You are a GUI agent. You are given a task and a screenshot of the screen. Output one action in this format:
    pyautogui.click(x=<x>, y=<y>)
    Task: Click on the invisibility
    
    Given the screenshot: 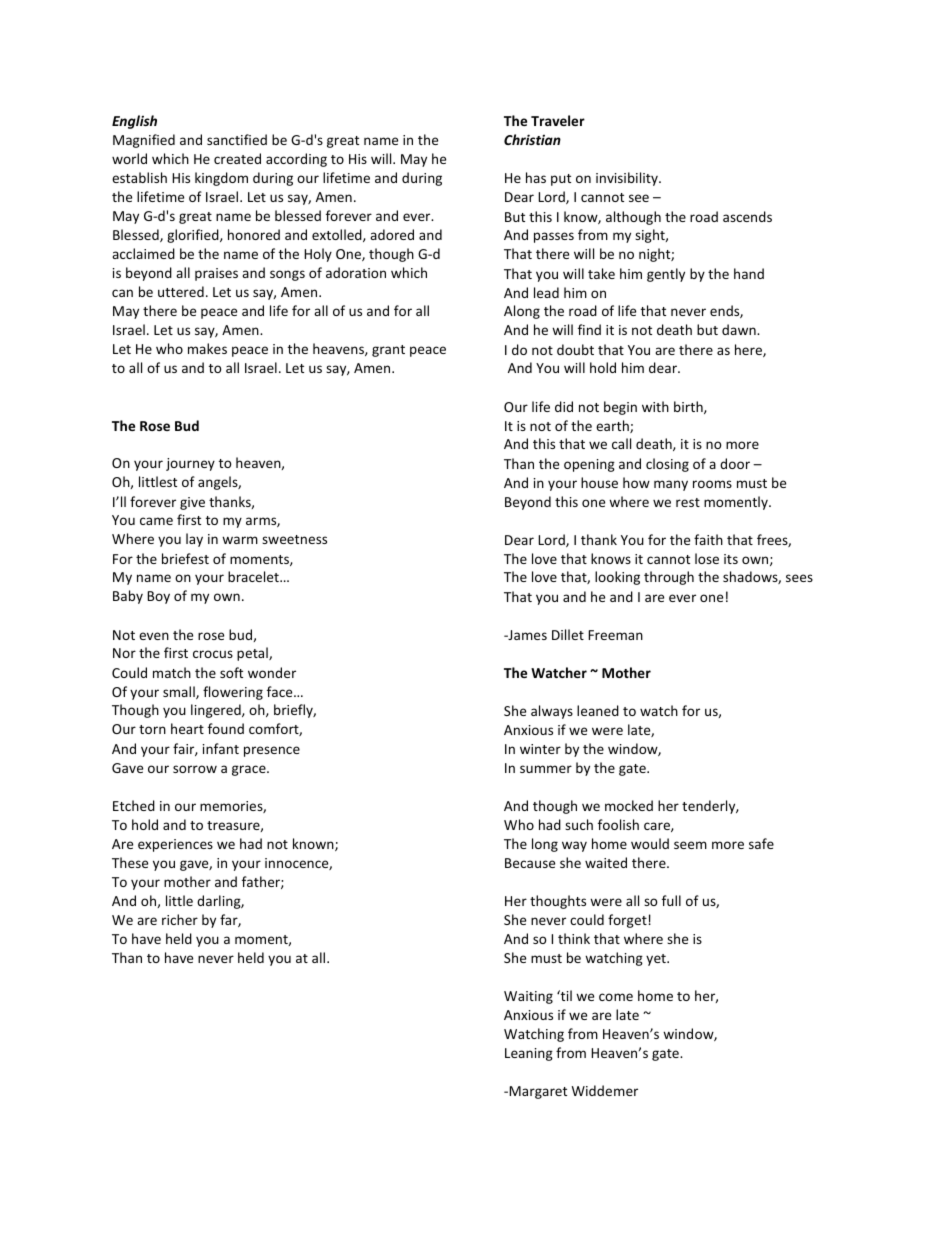 What is the action you would take?
    pyautogui.click(x=628, y=179)
